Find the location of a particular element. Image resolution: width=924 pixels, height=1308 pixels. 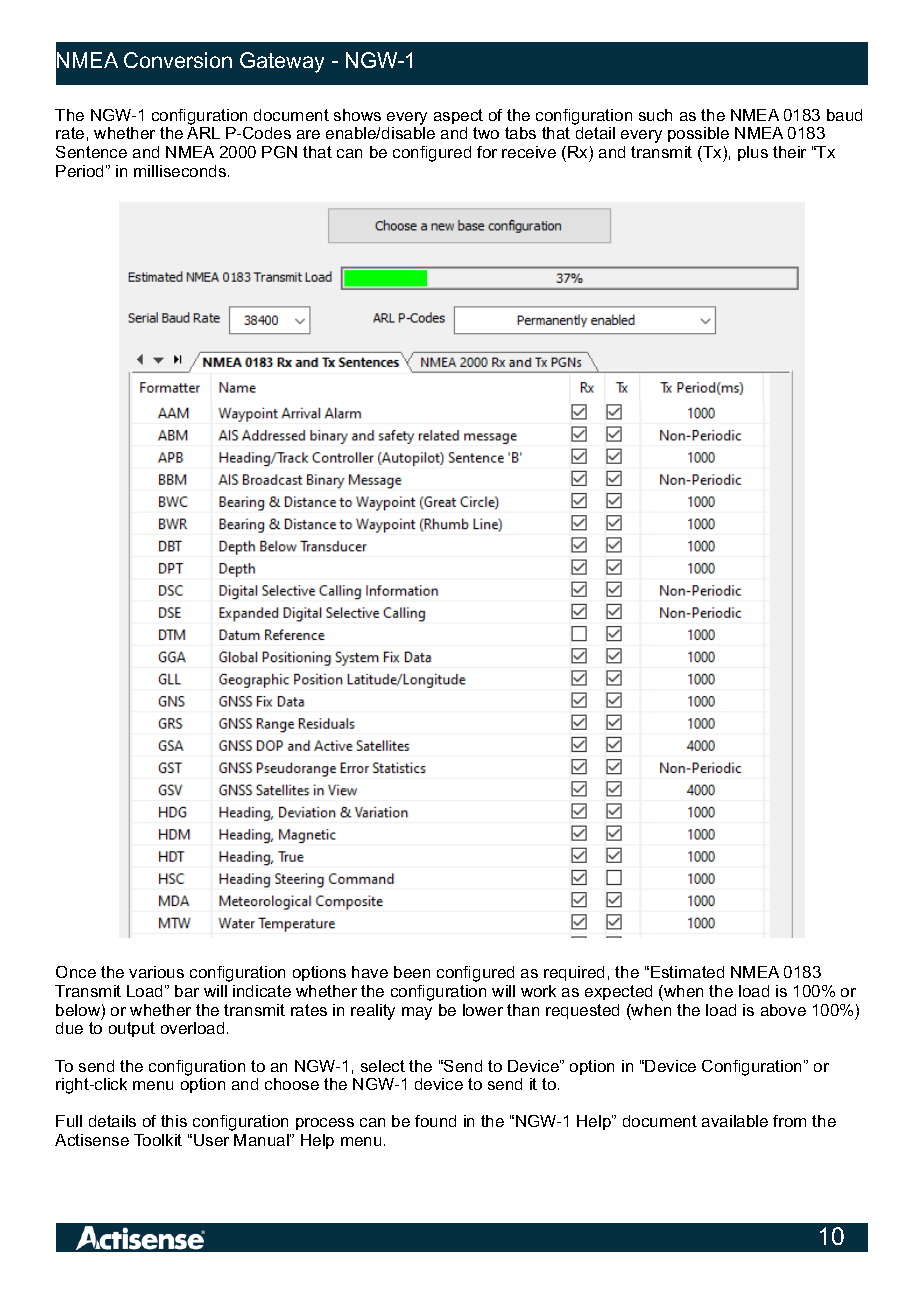

this is located at coordinates (174, 1121).
